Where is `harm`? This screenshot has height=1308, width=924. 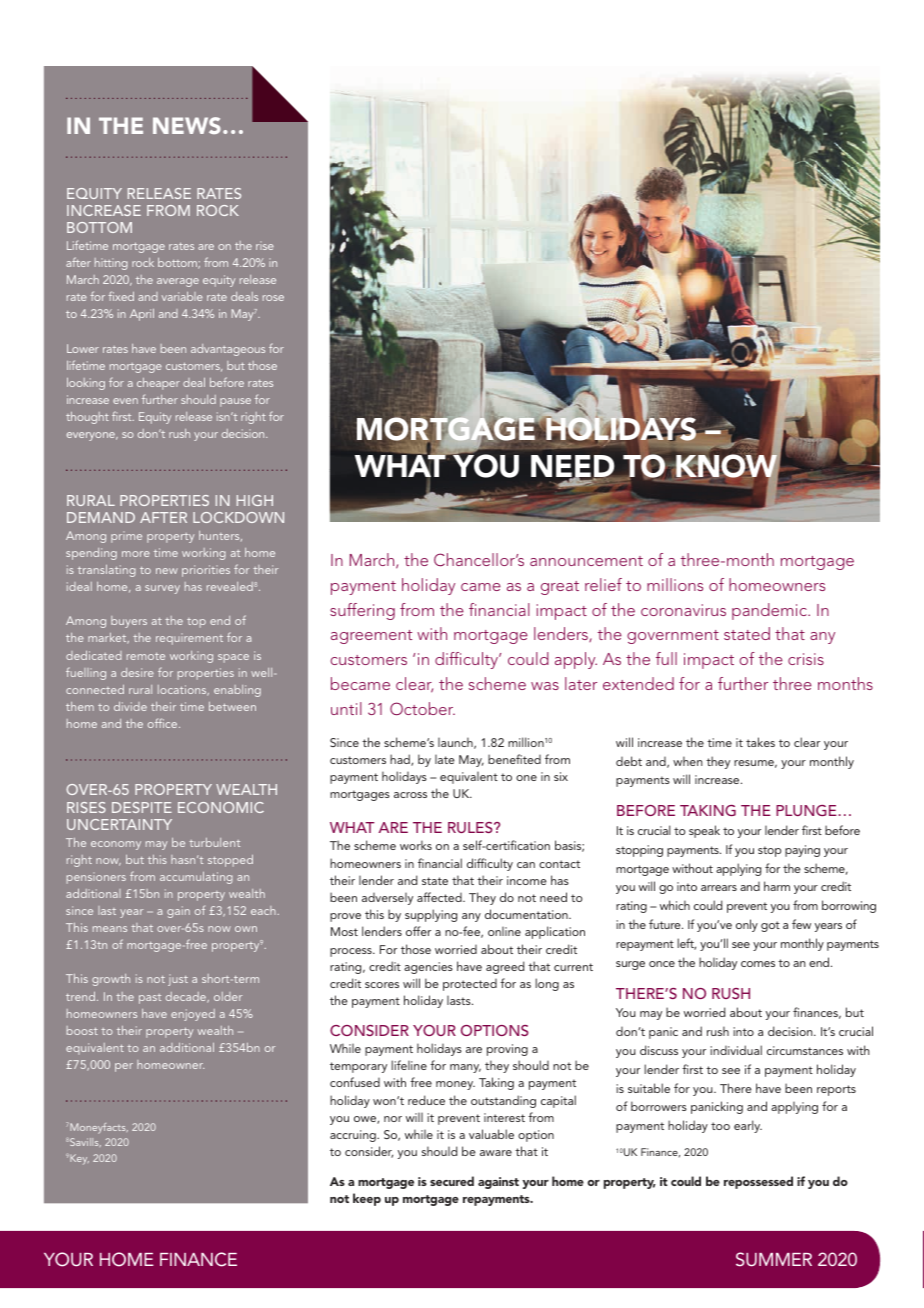
harm is located at coordinates (777, 886).
